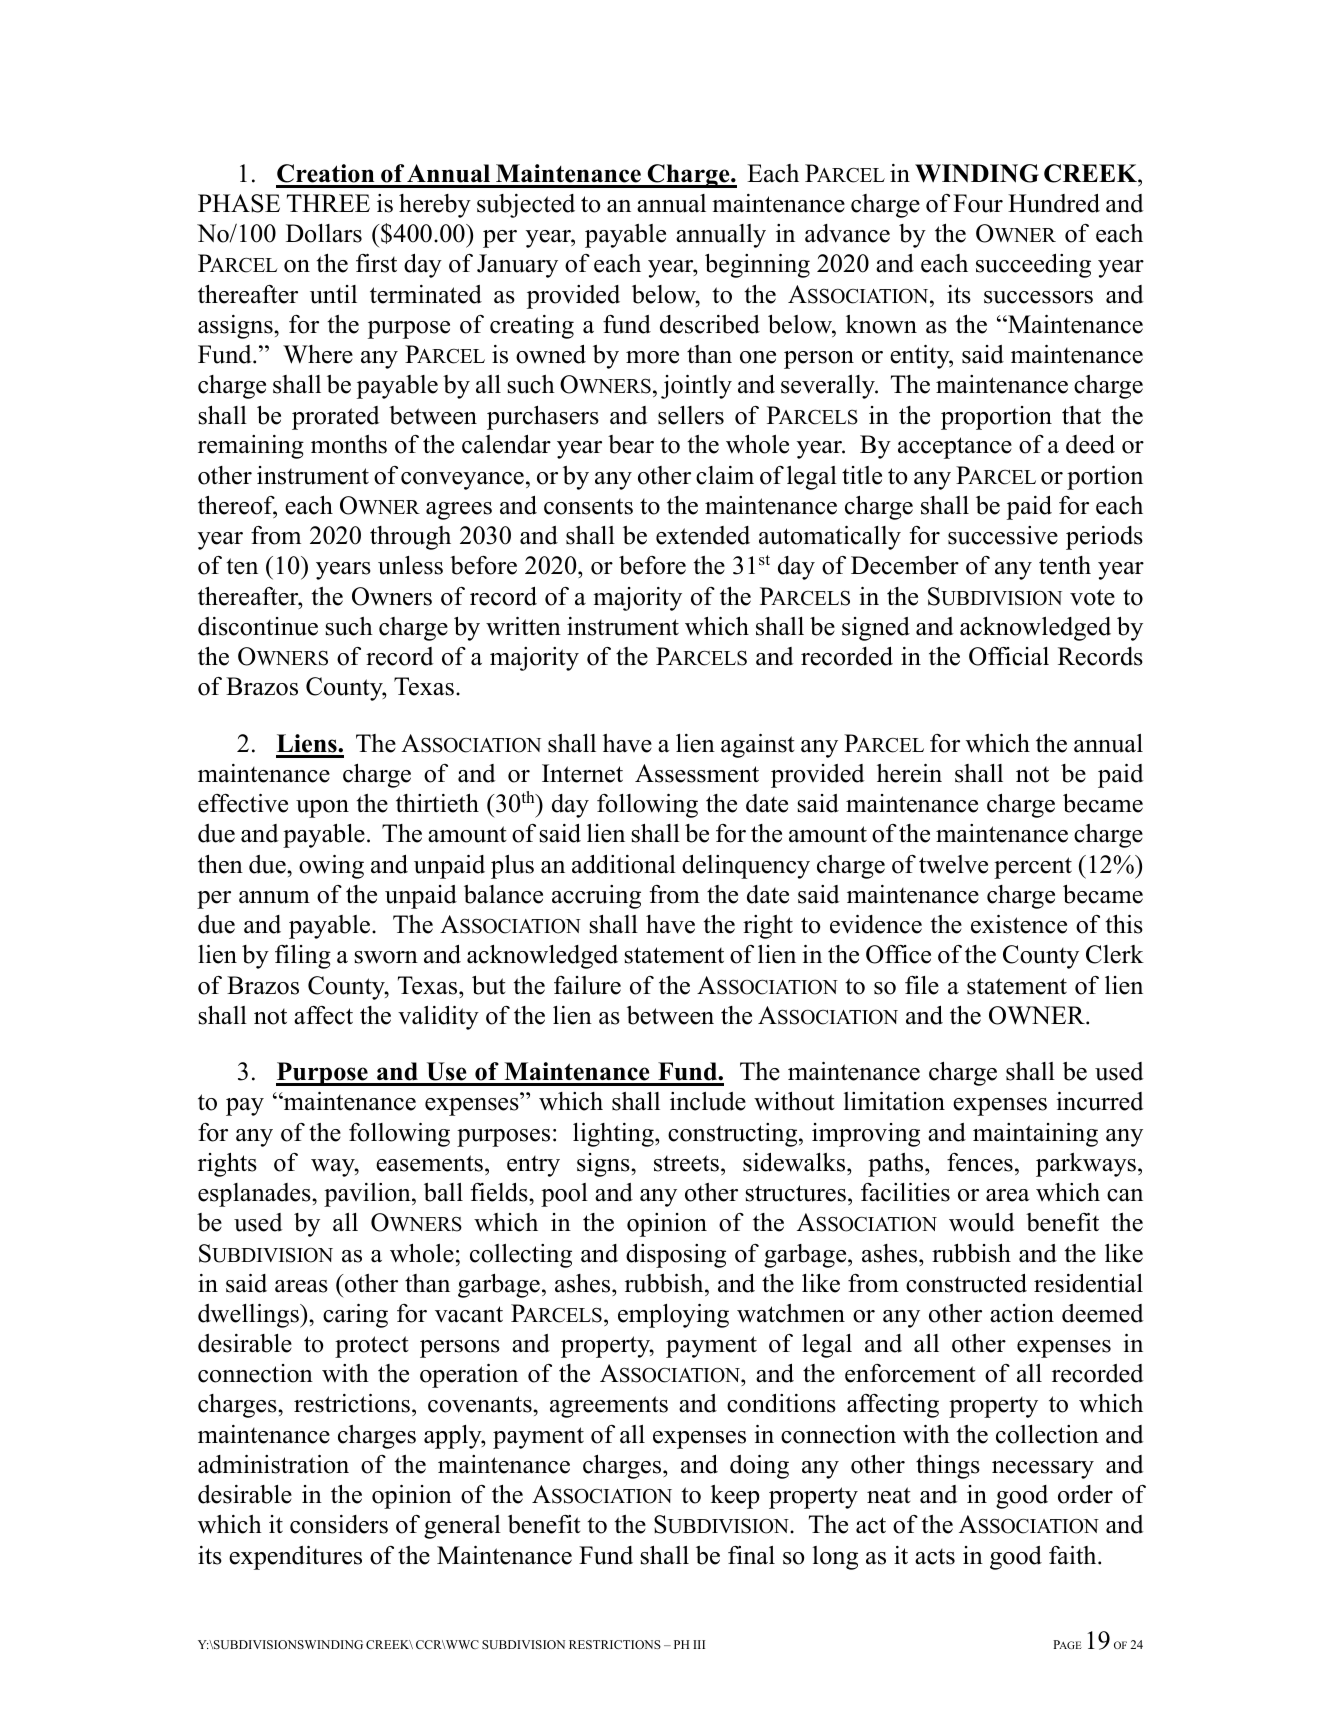 This screenshot has width=1340, height=1734. I want to click on faith, so click(1074, 1555).
